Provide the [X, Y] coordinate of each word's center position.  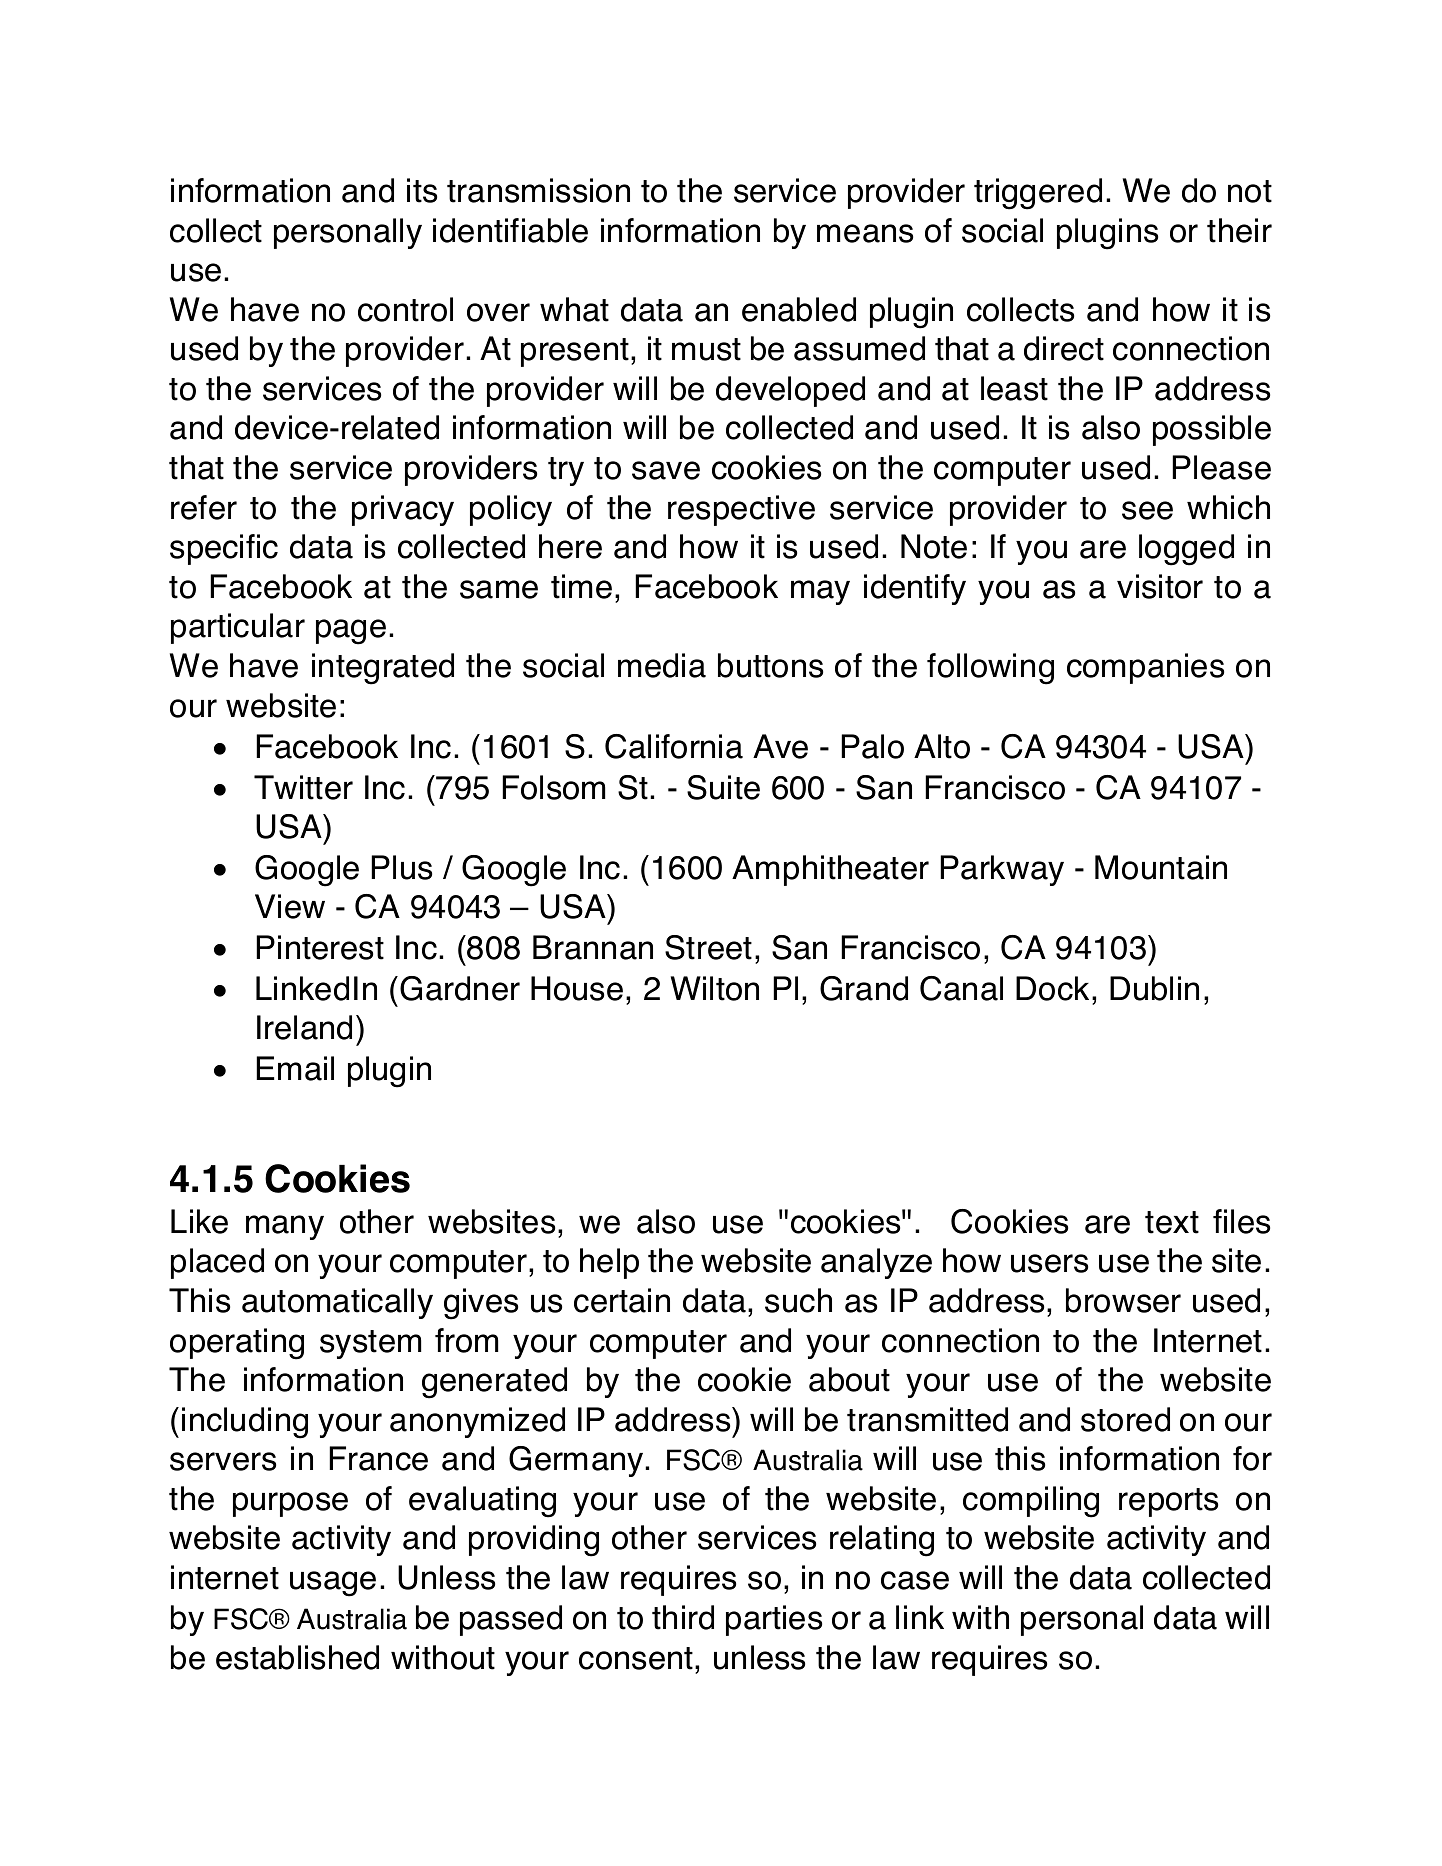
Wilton [715, 988]
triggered [1038, 194]
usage [333, 1584]
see [1147, 510]
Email [295, 1068]
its [422, 190]
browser [1123, 1300]
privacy [403, 510]
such [798, 1300]
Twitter [303, 787]
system [370, 1344]
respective [741, 510]
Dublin [1154, 988]
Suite [723, 787]
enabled [799, 309]
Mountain [1161, 867]
